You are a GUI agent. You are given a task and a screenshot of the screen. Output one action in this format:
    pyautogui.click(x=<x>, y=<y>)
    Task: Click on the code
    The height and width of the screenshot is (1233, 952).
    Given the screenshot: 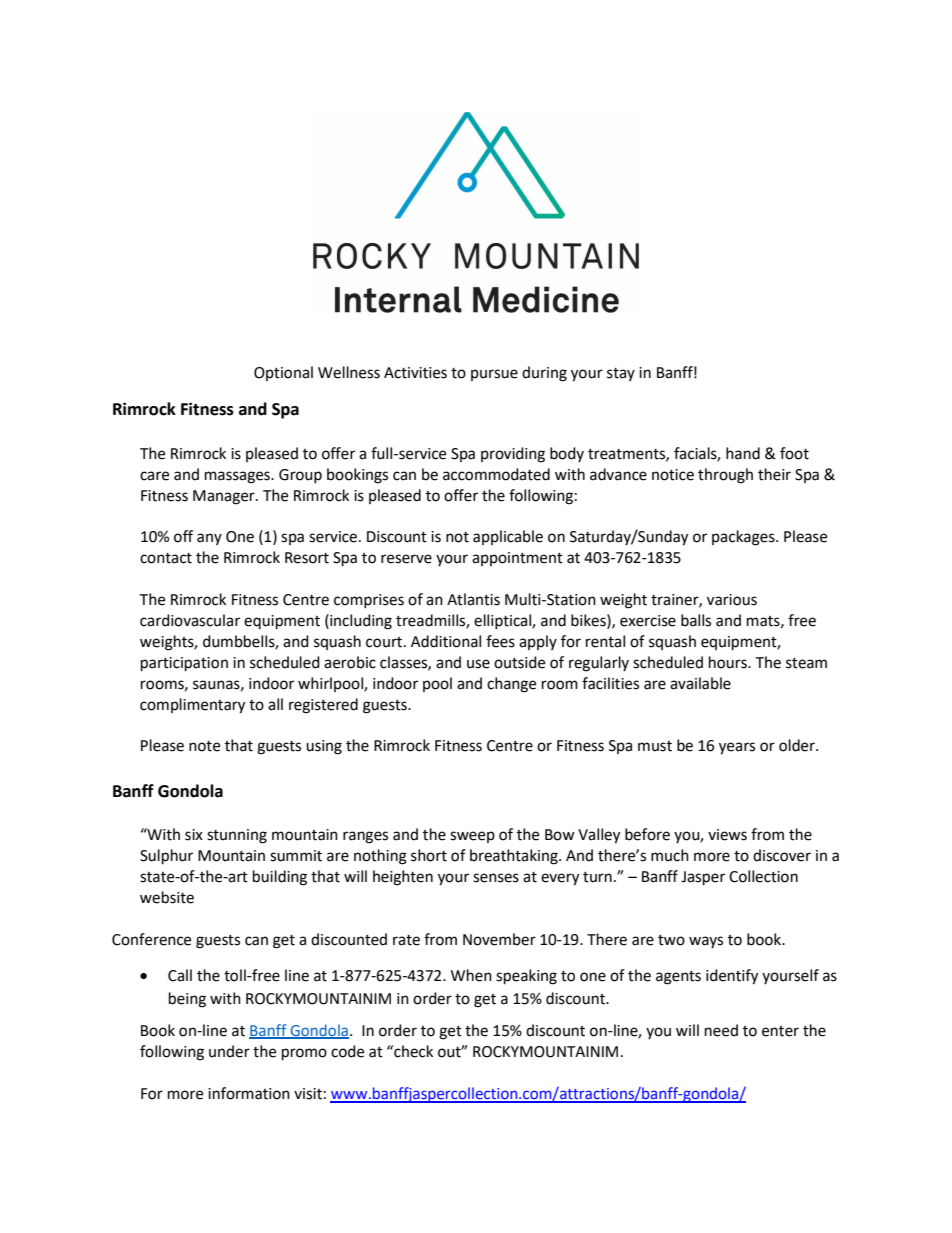 What is the action you would take?
    pyautogui.click(x=347, y=1051)
